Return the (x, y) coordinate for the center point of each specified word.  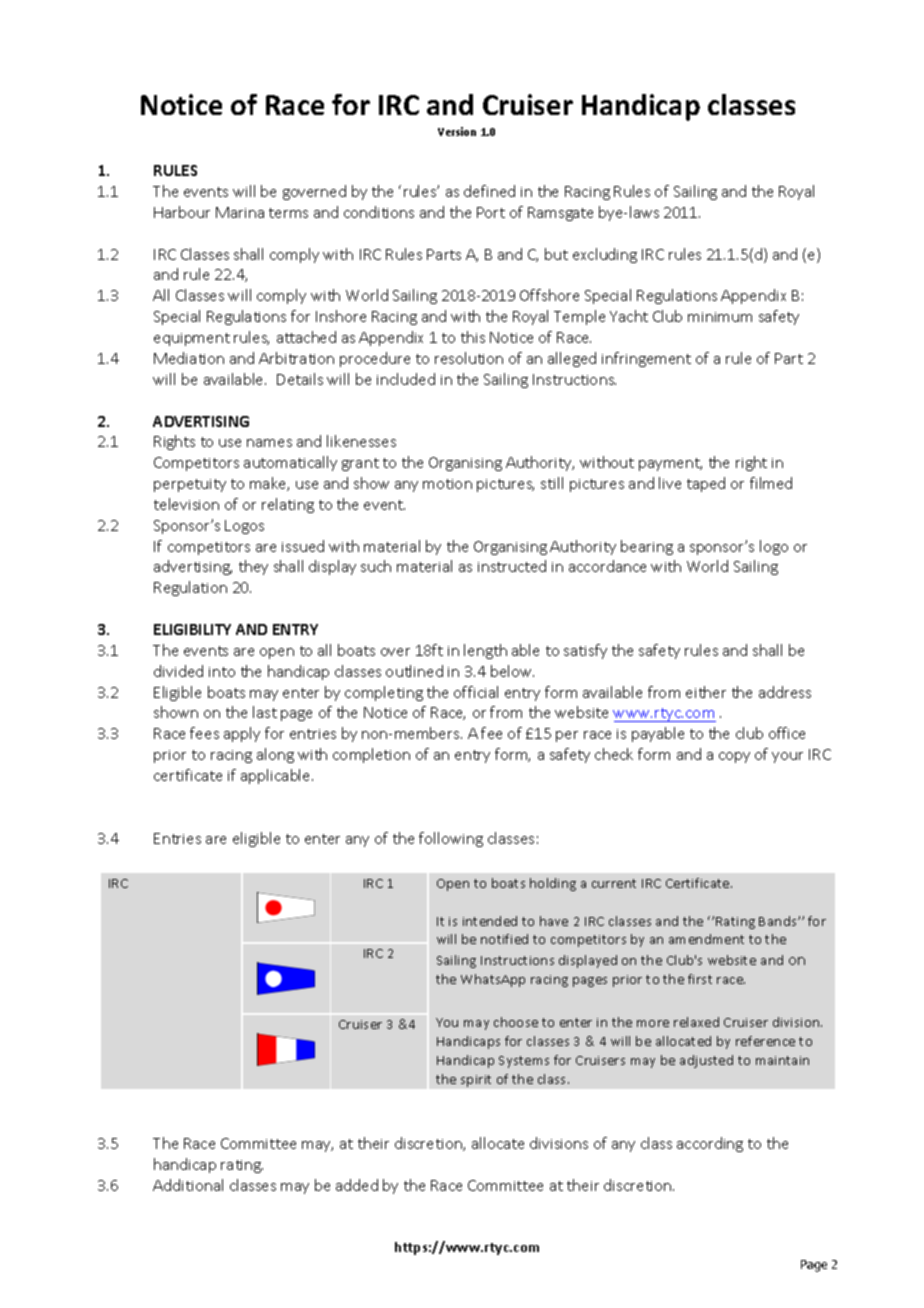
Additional (188, 1185)
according (710, 1144)
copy (734, 757)
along (275, 755)
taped (706, 484)
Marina (240, 212)
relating (288, 505)
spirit (476, 1081)
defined (489, 191)
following (451, 839)
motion (447, 484)
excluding (605, 255)
